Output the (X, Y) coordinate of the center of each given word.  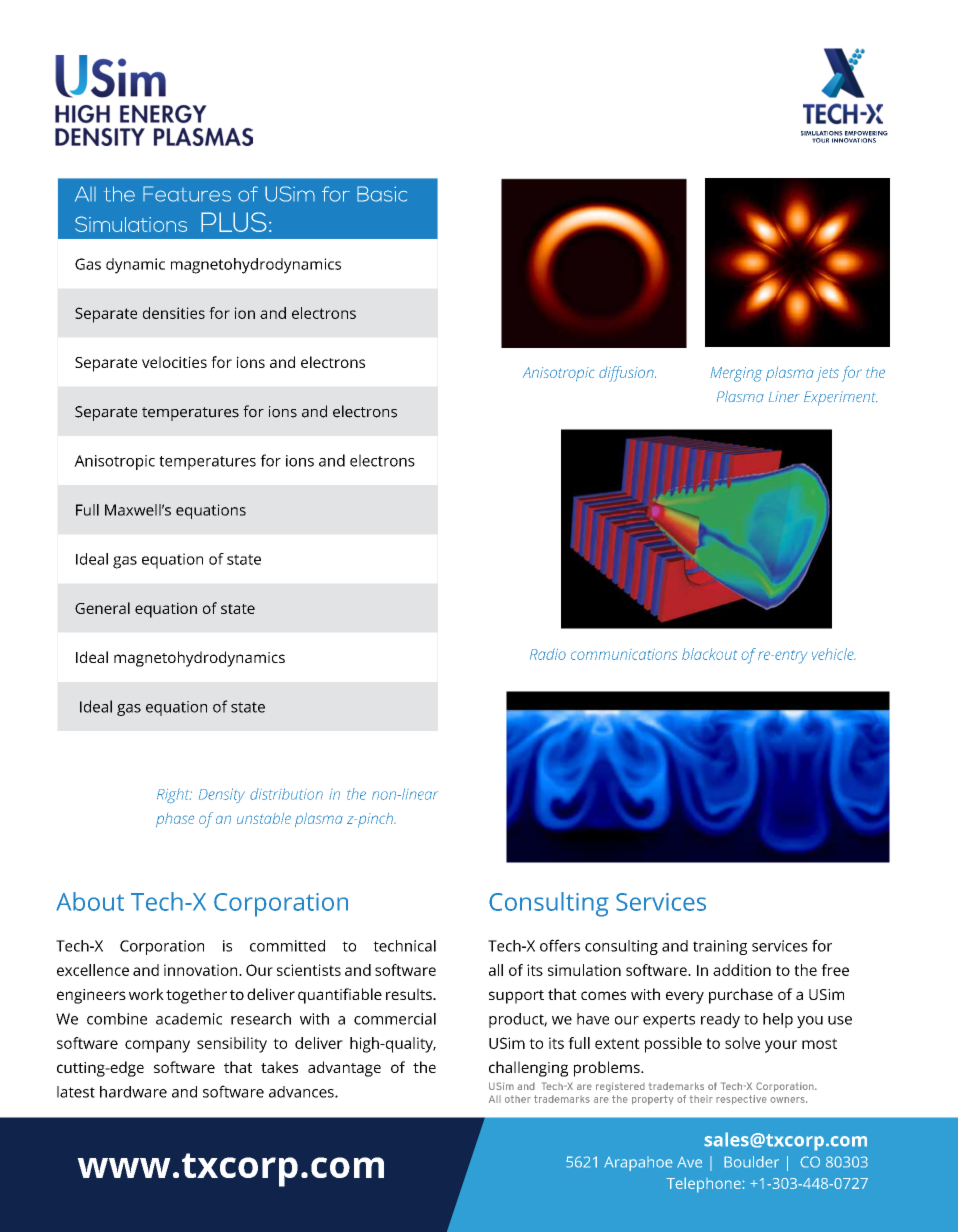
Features (187, 194)
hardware (133, 1092)
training (720, 947)
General (102, 608)
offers (560, 945)
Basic (382, 194)
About (90, 901)
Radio (548, 654)
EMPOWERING (866, 133)
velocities (174, 362)
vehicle (833, 654)
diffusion (627, 374)
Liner (784, 396)
